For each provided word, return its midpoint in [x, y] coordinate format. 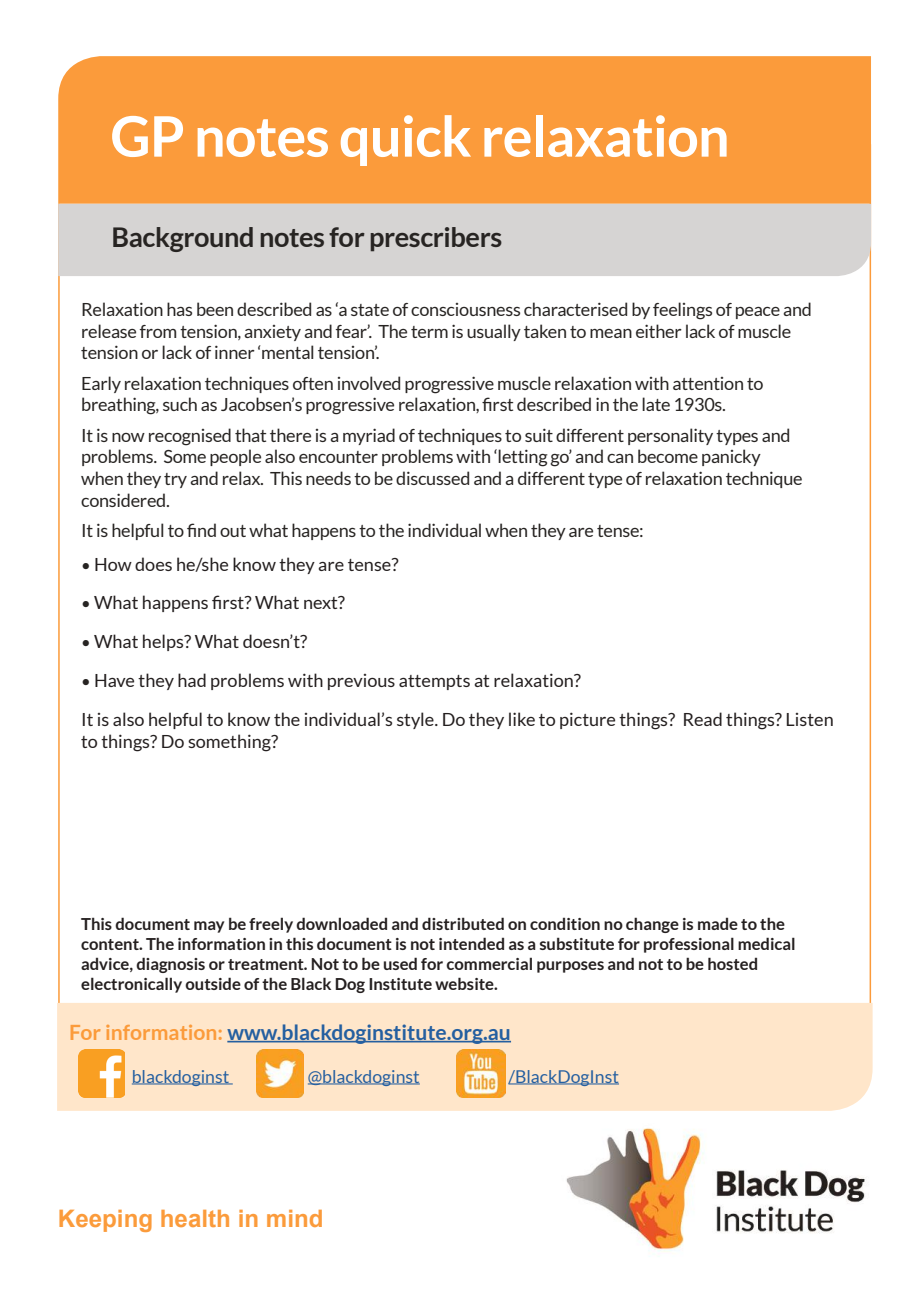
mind [294, 1218]
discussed [432, 478]
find [201, 530]
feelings [682, 311]
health [195, 1218]
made [718, 924]
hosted [732, 963]
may [209, 927]
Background [183, 239]
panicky [731, 457]
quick [406, 140]
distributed [463, 923]
